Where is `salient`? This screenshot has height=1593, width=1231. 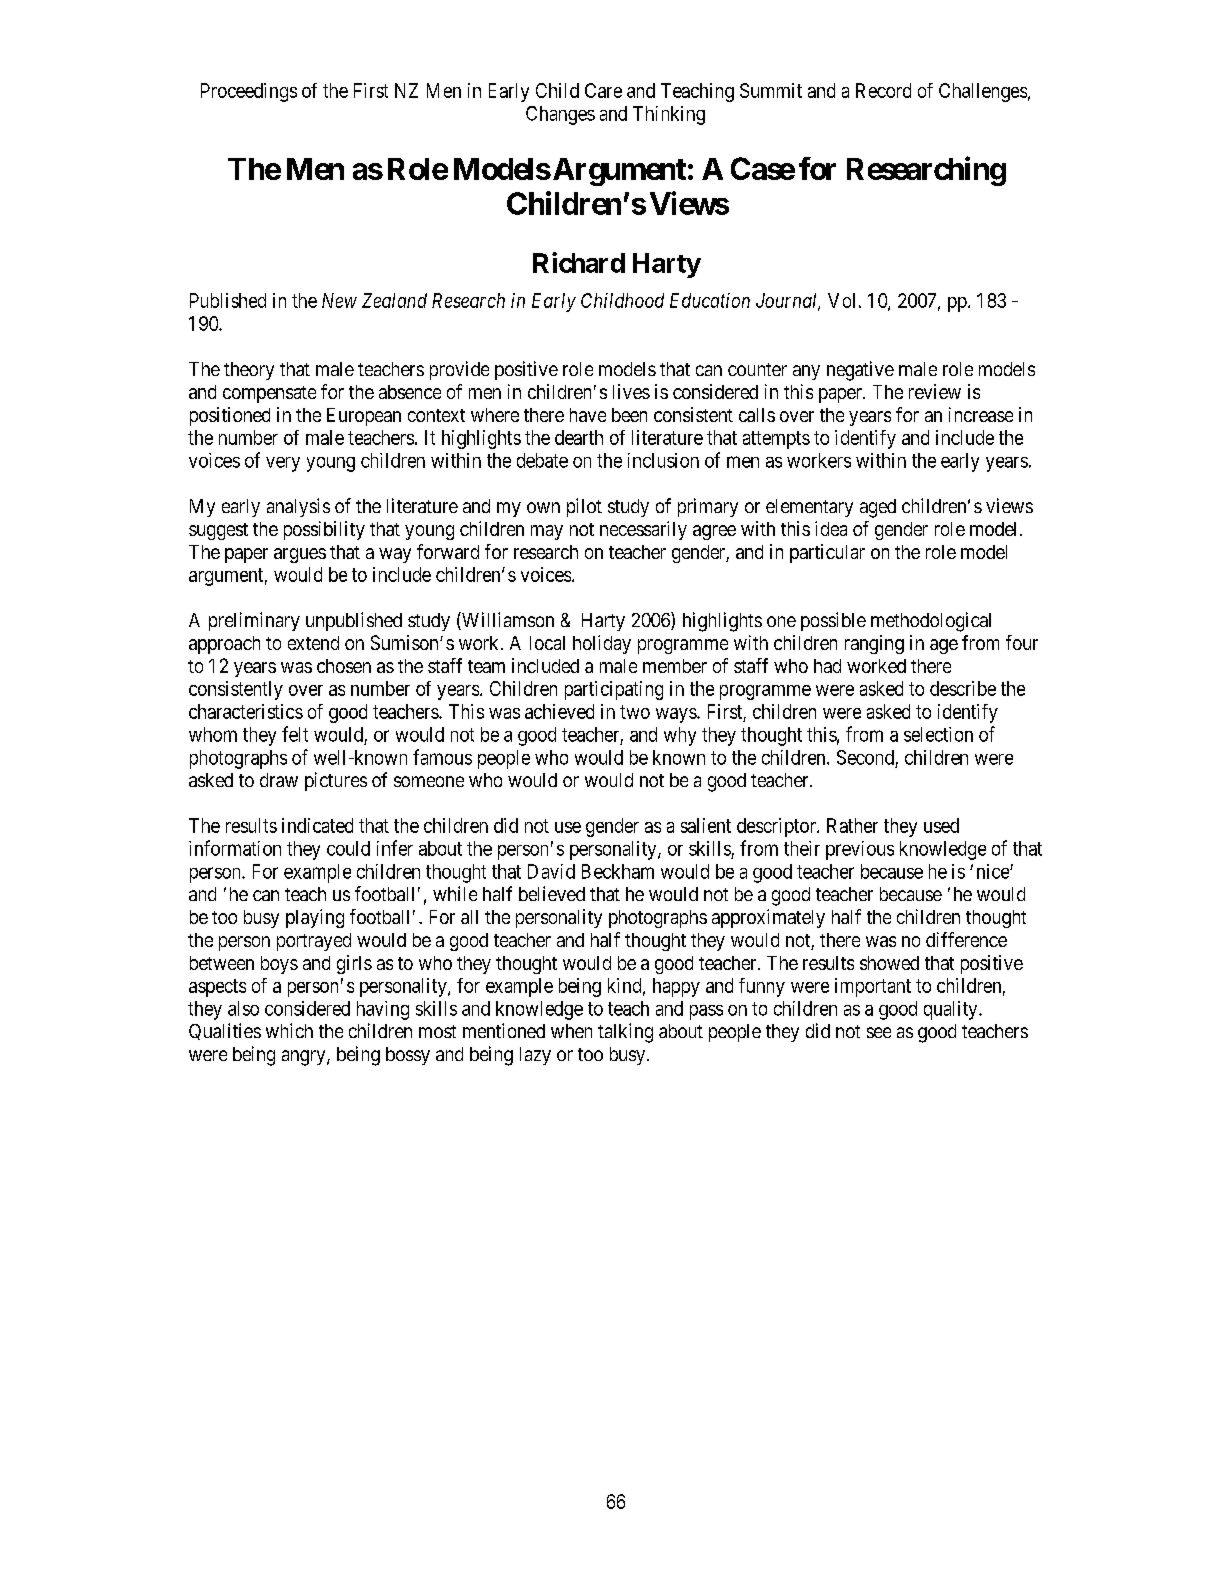
salient is located at coordinates (706, 825).
